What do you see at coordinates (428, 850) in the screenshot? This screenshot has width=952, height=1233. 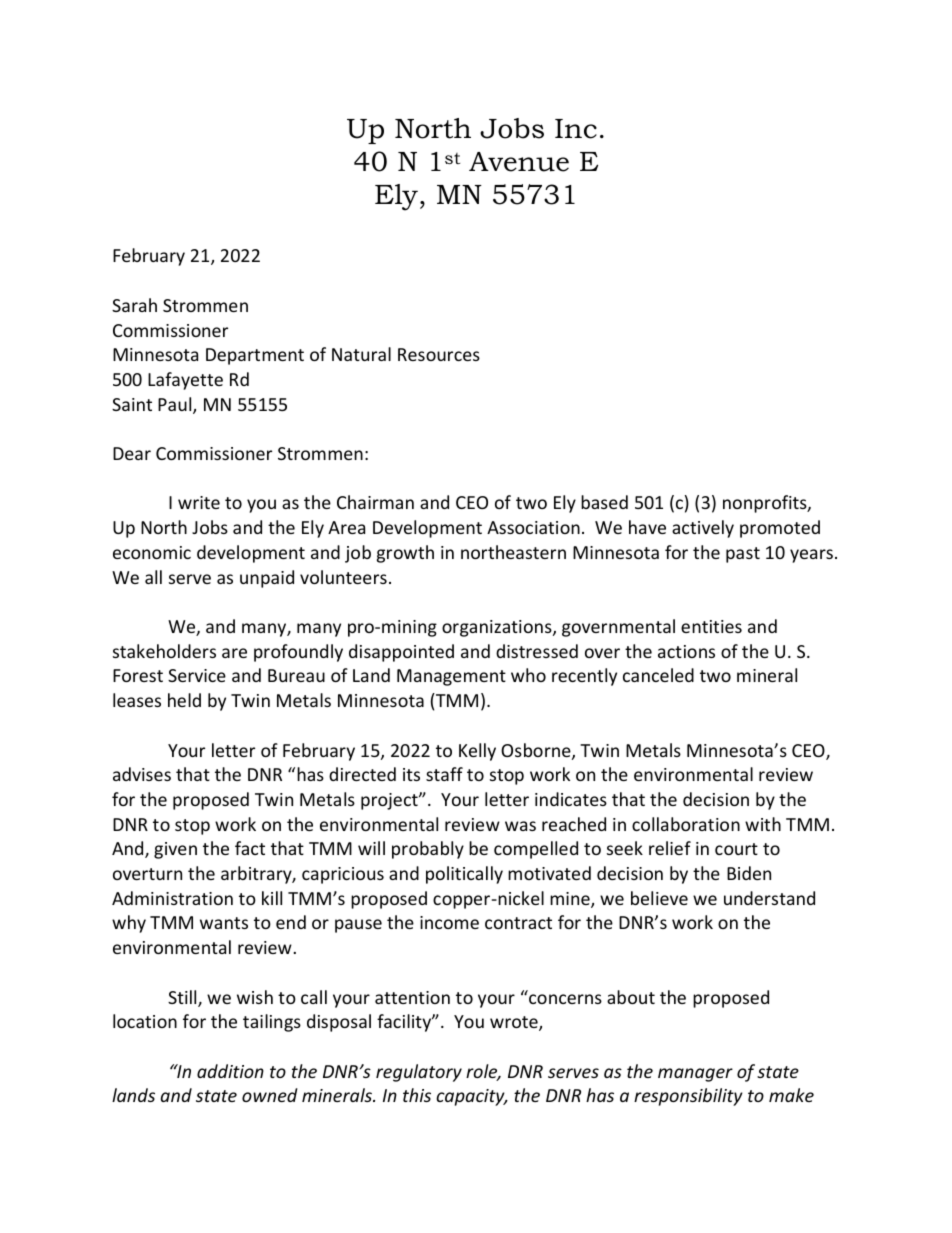 I see `probably` at bounding box center [428, 850].
